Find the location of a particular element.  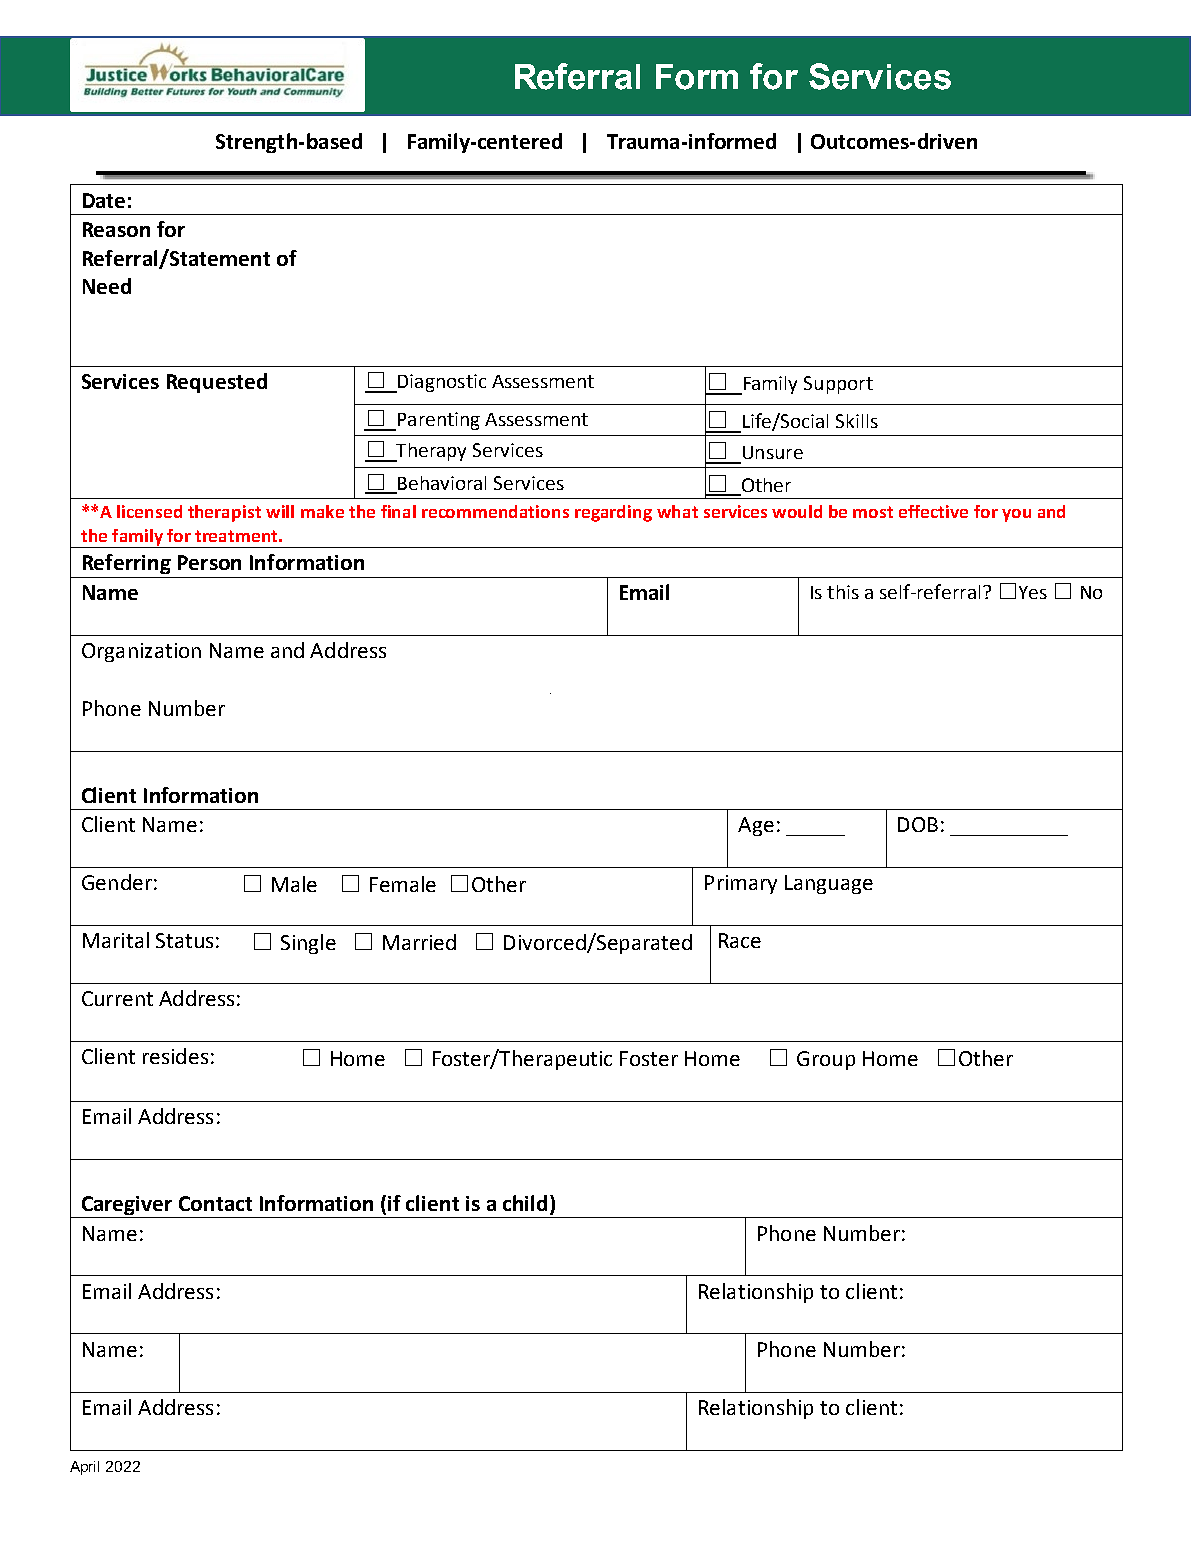

Primary is located at coordinates (741, 884).
